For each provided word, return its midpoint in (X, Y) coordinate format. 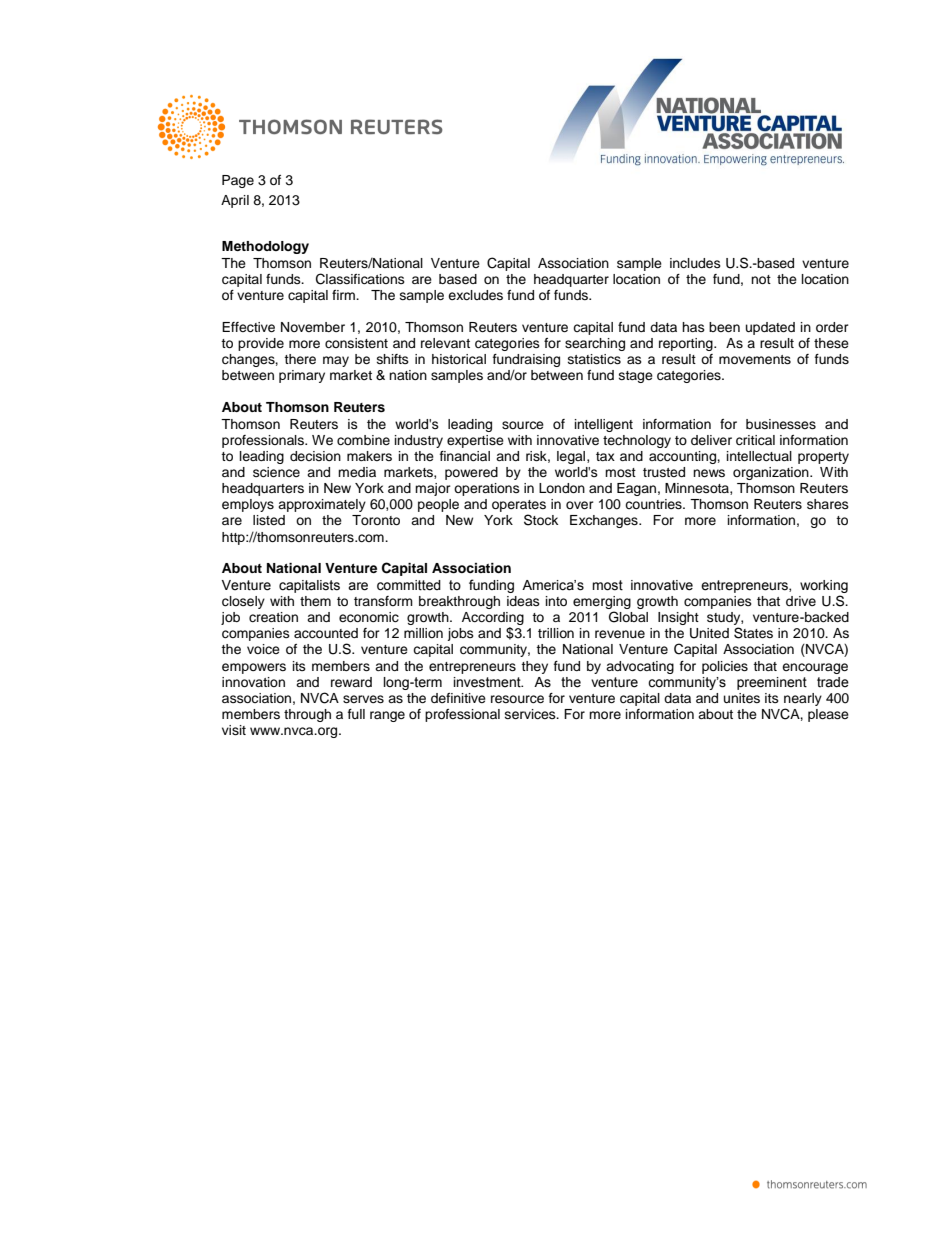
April (235, 201)
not (761, 279)
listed (269, 520)
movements (755, 359)
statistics (594, 359)
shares (828, 504)
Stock (541, 520)
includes (695, 263)
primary (302, 376)
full (356, 714)
